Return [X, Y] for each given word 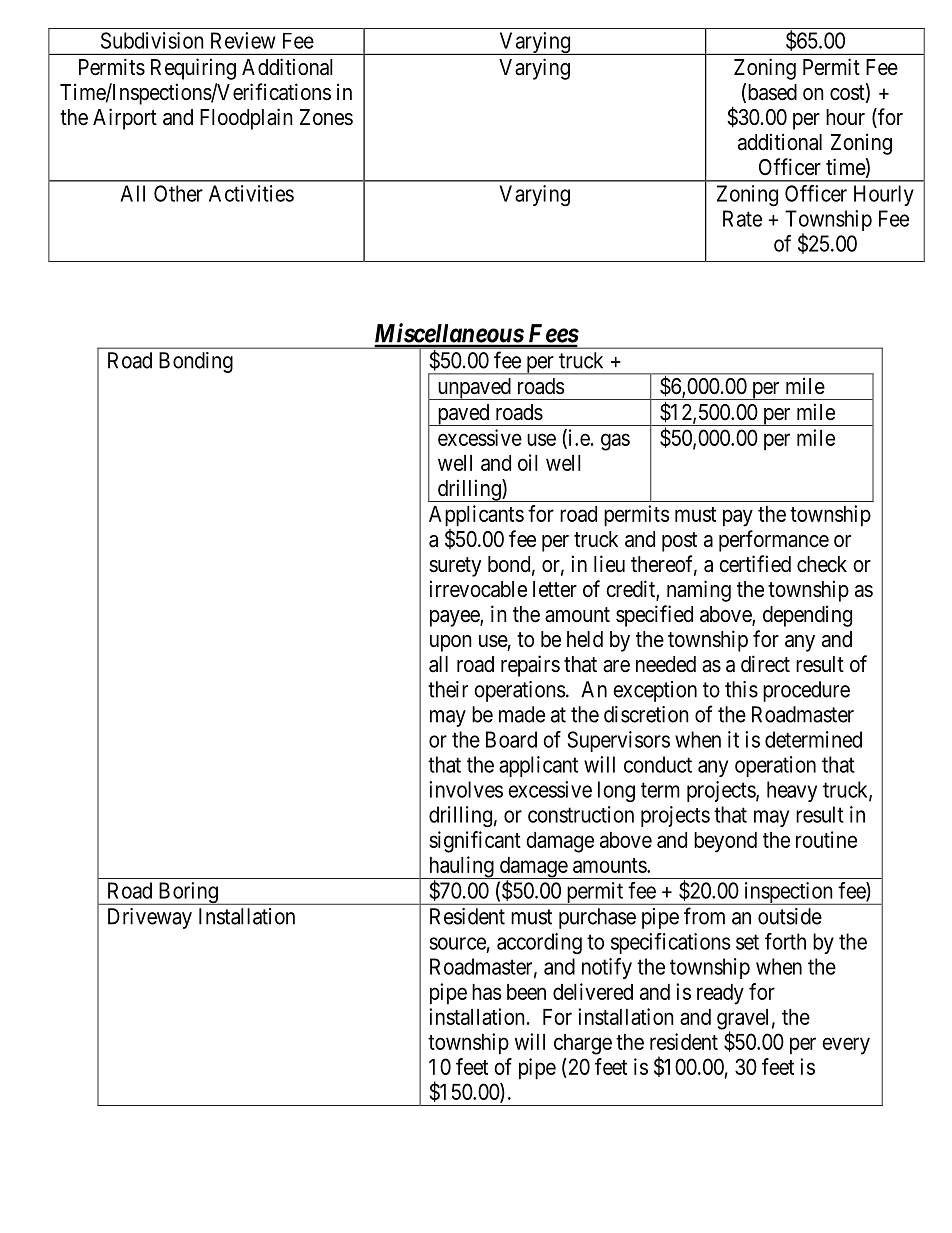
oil [528, 462]
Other [178, 193]
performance [774, 541]
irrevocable [478, 589]
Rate [742, 218]
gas [615, 442]
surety [455, 567]
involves [466, 789]
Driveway [150, 918]
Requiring [193, 69]
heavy [792, 791]
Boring [188, 893]
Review [243, 40]
